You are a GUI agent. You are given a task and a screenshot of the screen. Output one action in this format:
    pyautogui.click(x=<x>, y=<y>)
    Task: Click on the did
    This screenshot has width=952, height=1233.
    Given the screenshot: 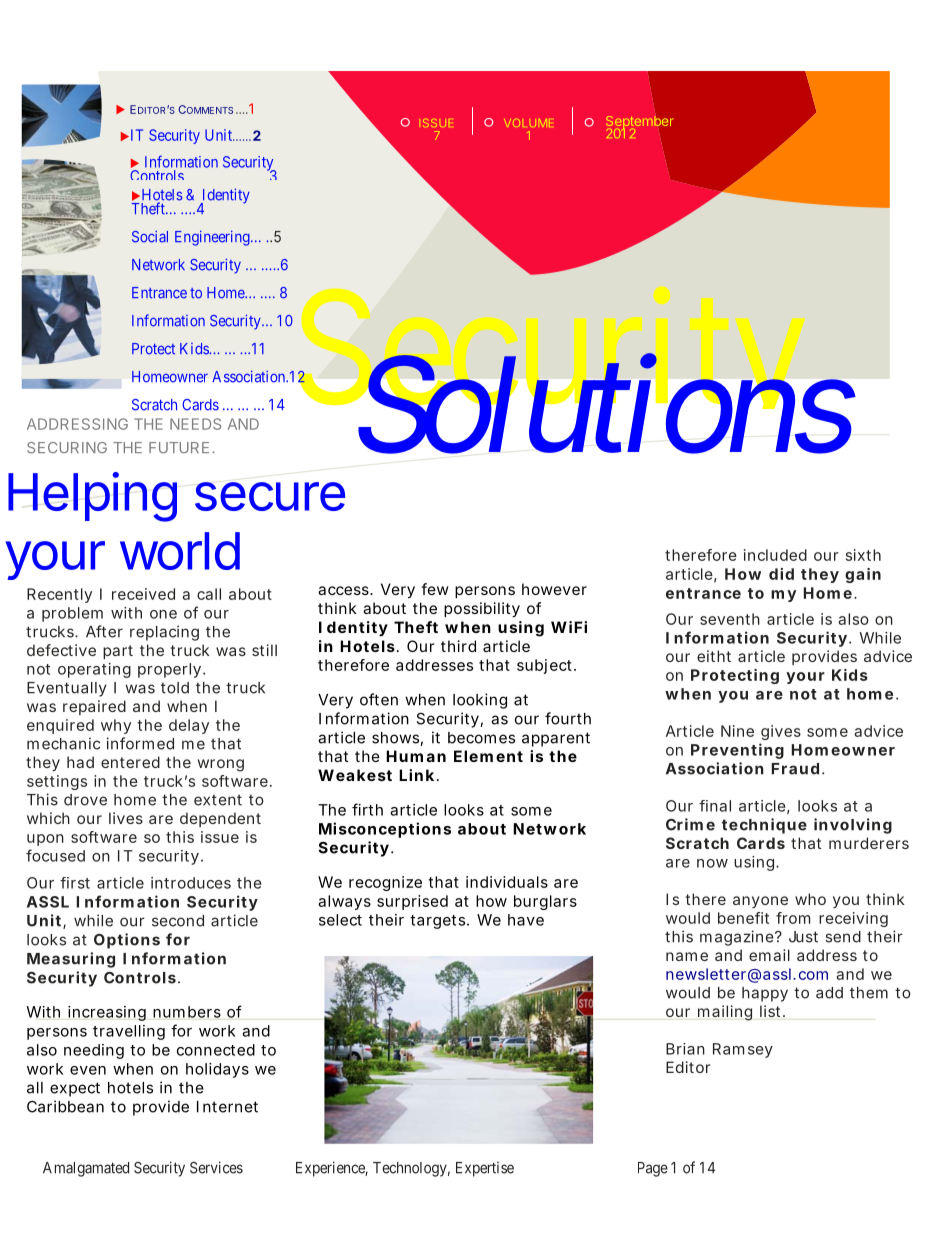 What is the action you would take?
    pyautogui.click(x=781, y=574)
